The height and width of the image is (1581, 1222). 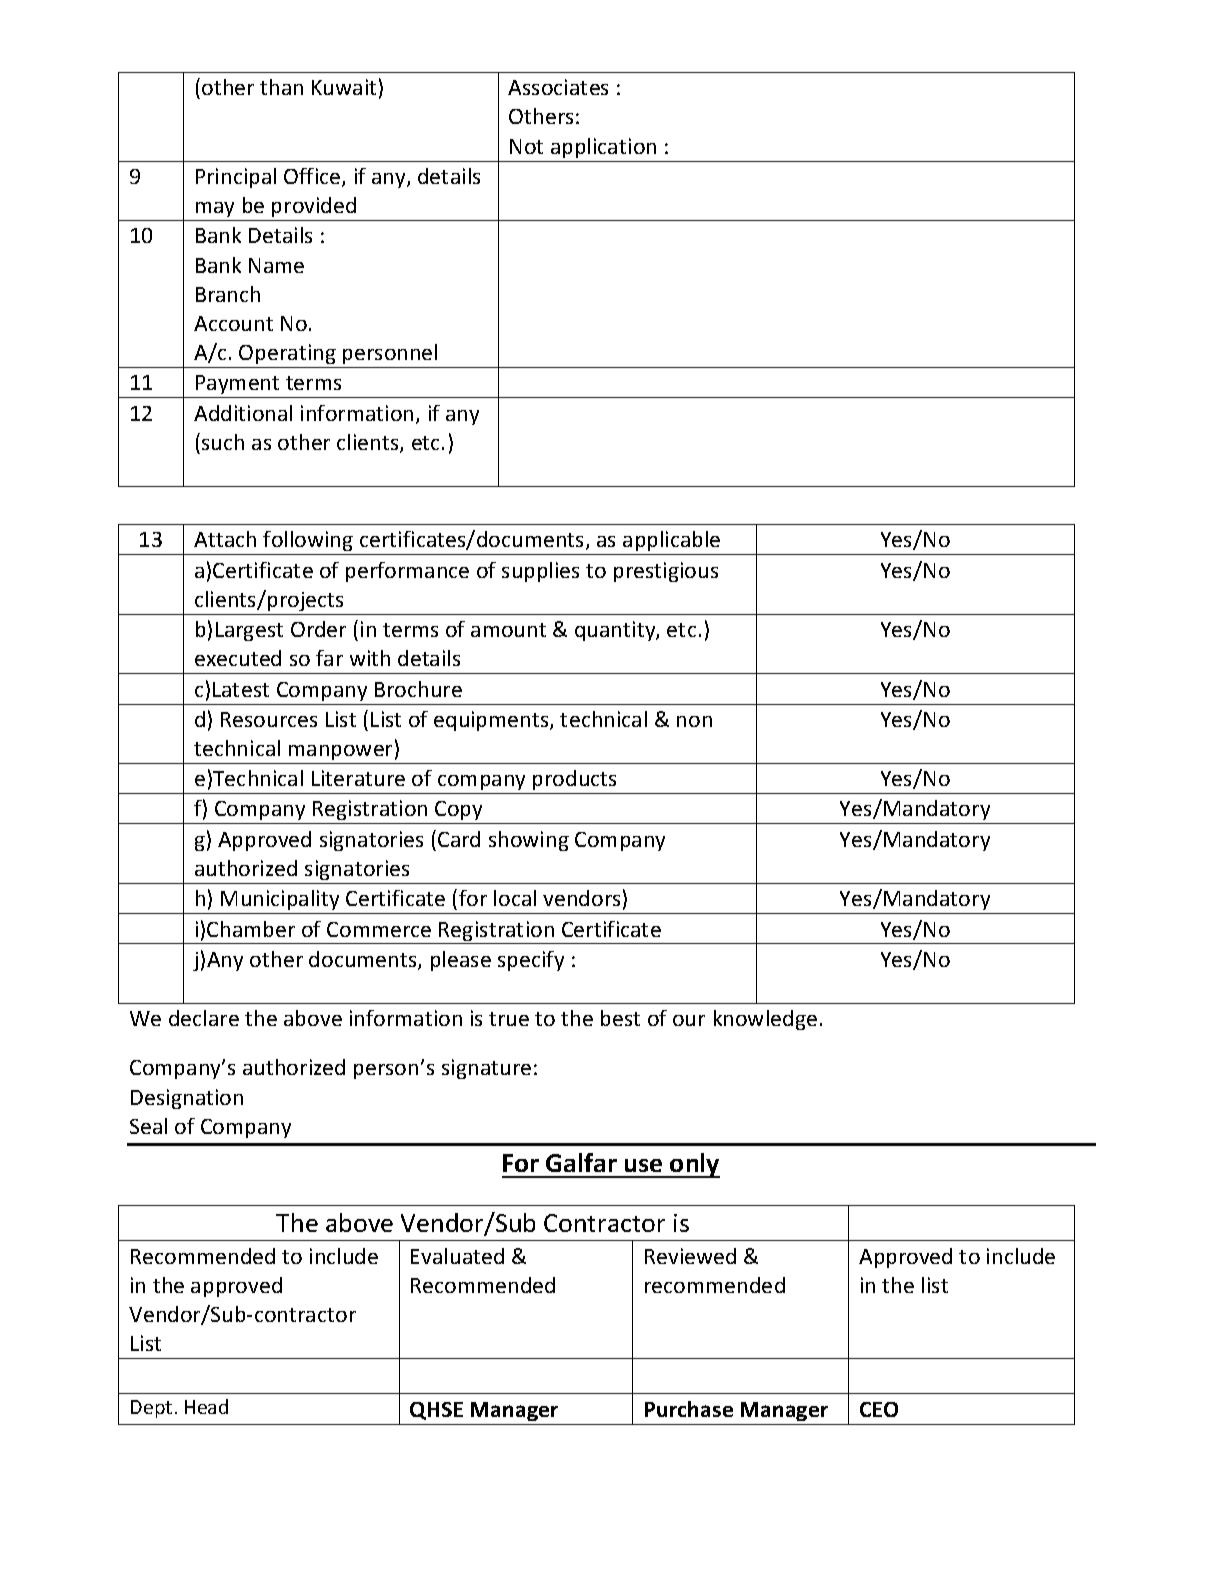 What do you see at coordinates (206, 1406) in the image?
I see `Head` at bounding box center [206, 1406].
